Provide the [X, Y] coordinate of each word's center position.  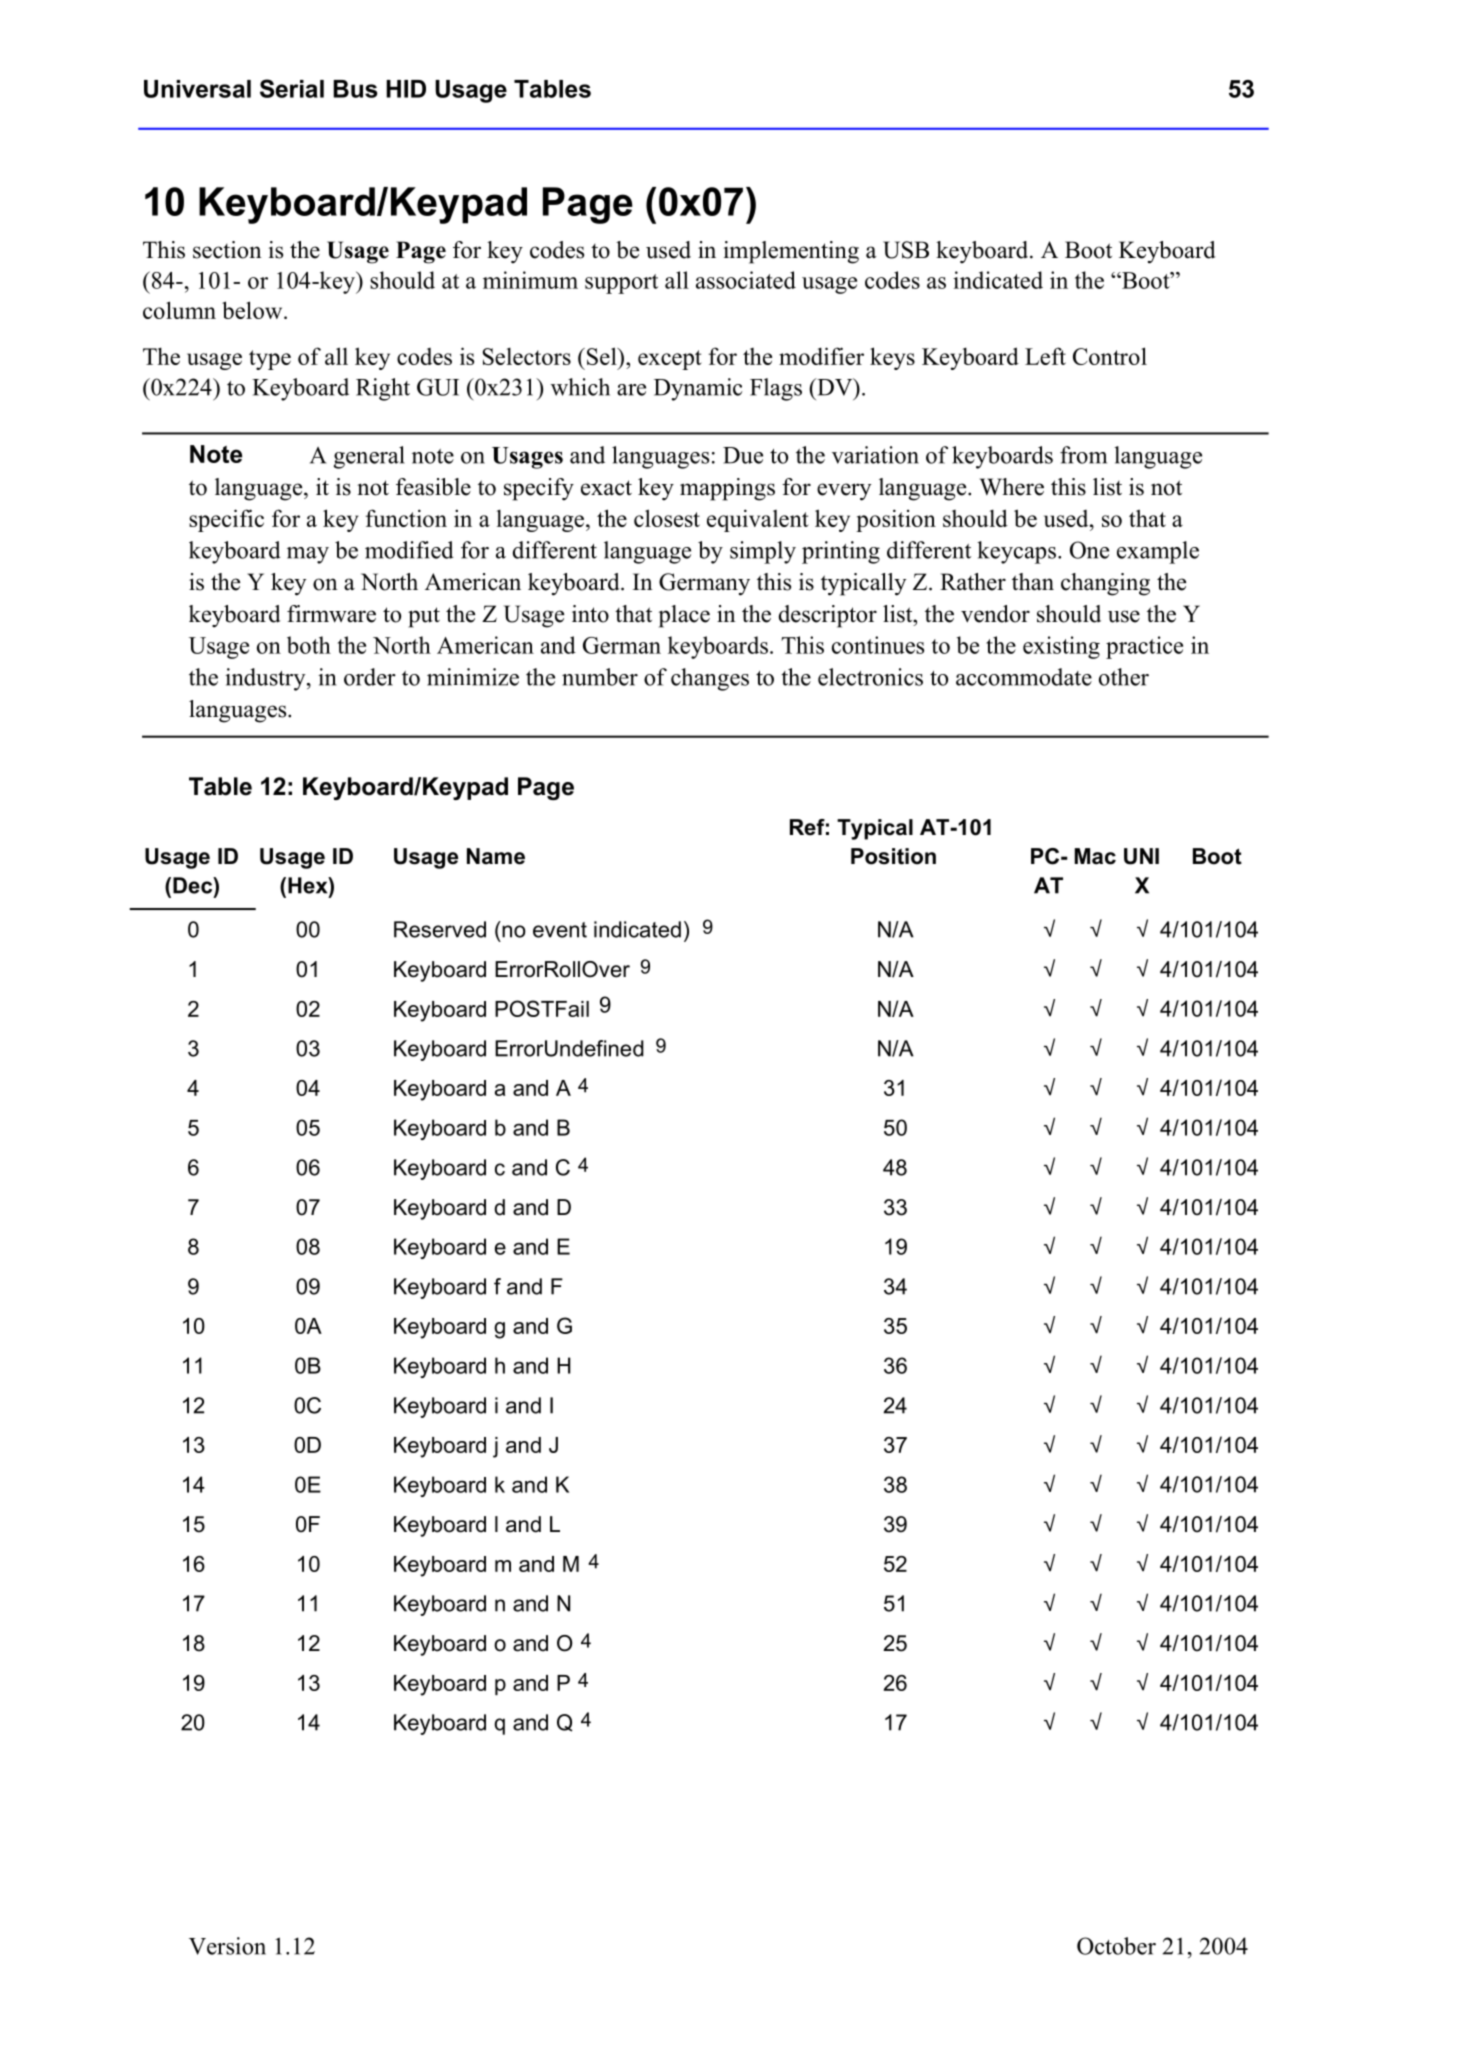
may [308, 555]
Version [227, 1946]
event [560, 930]
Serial [292, 88]
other [1124, 677]
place [684, 616]
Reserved [440, 929]
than [1033, 582]
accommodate [1024, 677]
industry [266, 679]
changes [710, 679]
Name [496, 856]
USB [906, 250]
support [621, 284]
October [1116, 1946]
